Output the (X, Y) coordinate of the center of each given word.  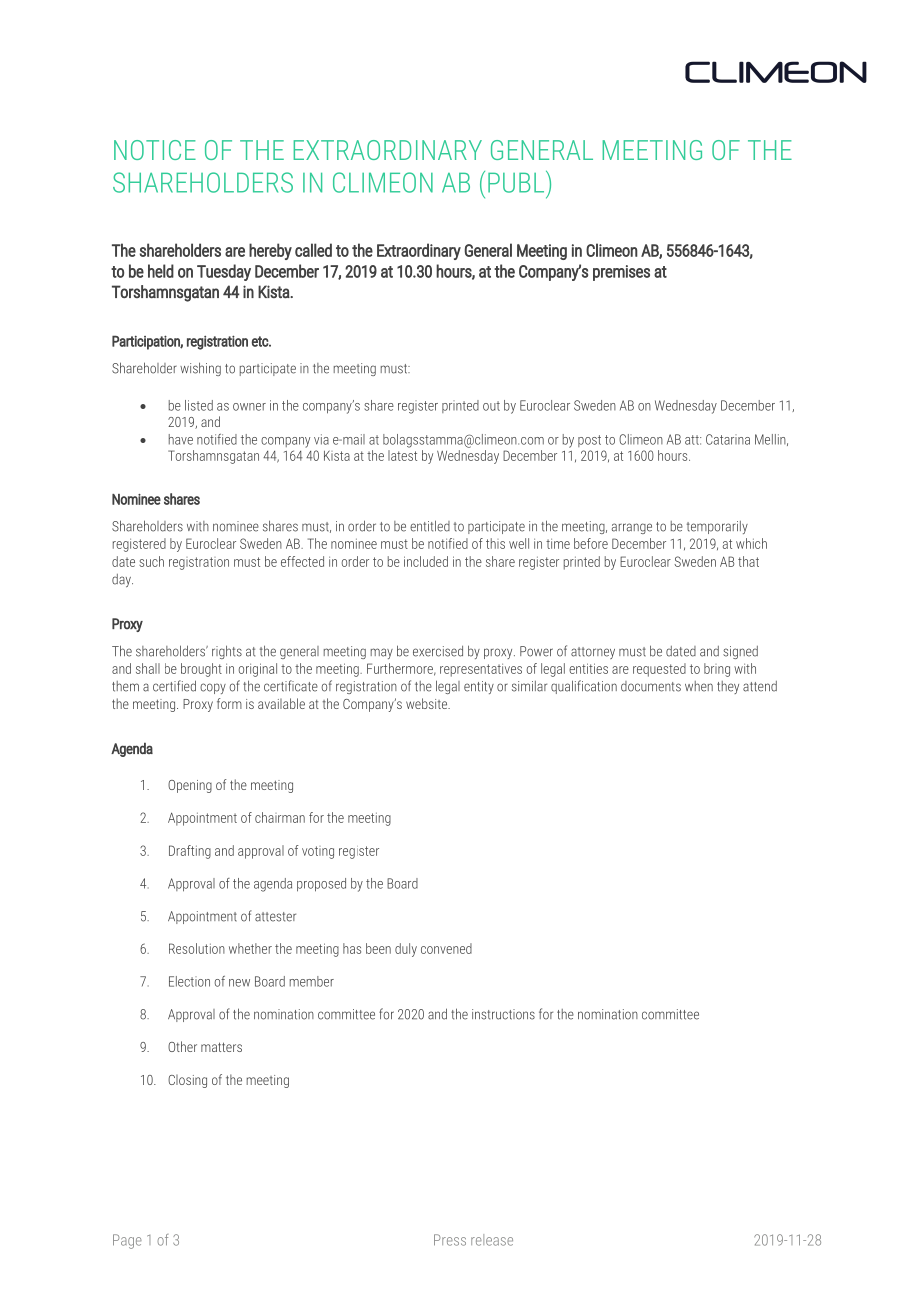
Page (127, 1241)
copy (213, 688)
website (428, 703)
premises (621, 273)
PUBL (517, 182)
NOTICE (155, 150)
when (699, 686)
